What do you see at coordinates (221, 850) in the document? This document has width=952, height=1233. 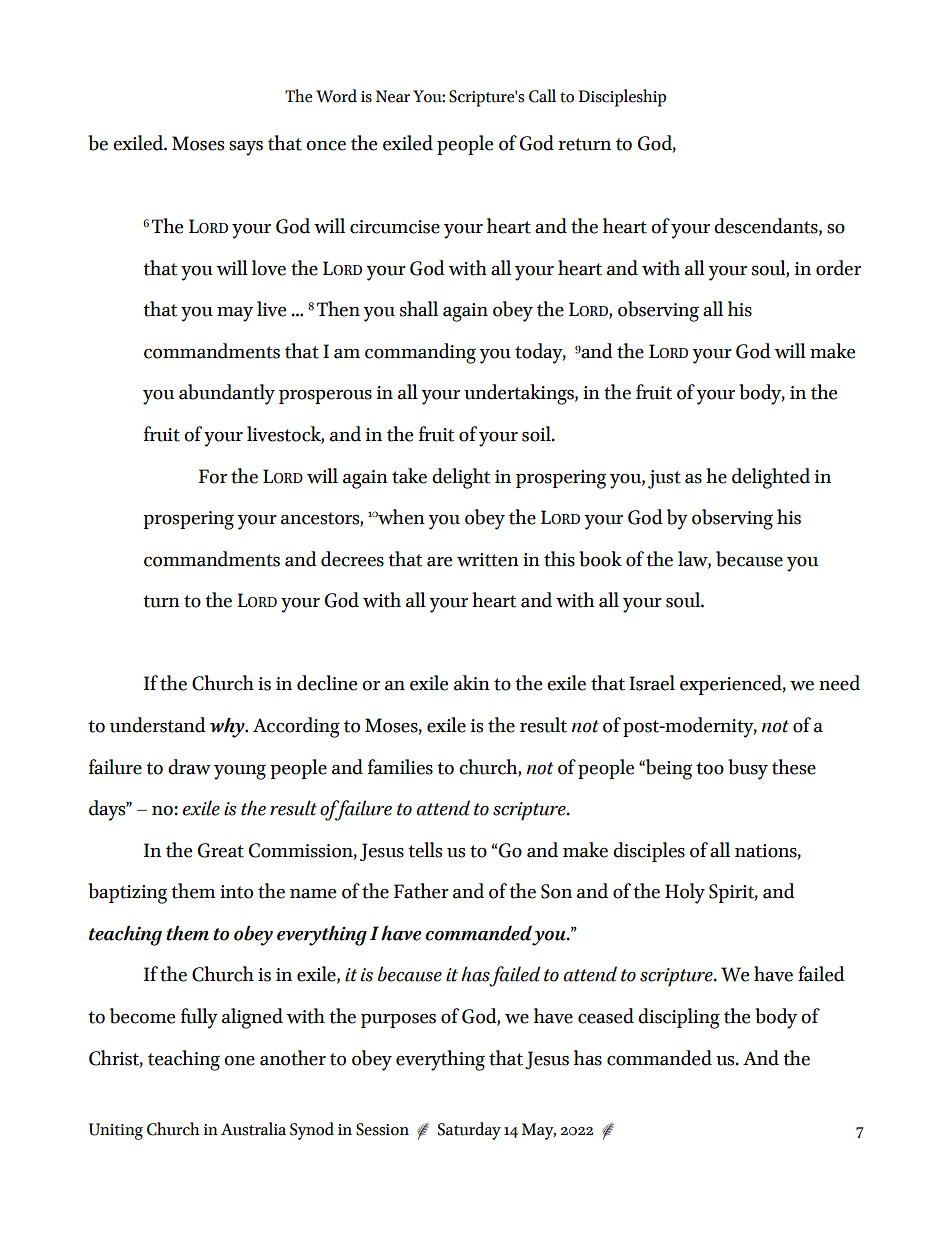 I see `Great` at bounding box center [221, 850].
